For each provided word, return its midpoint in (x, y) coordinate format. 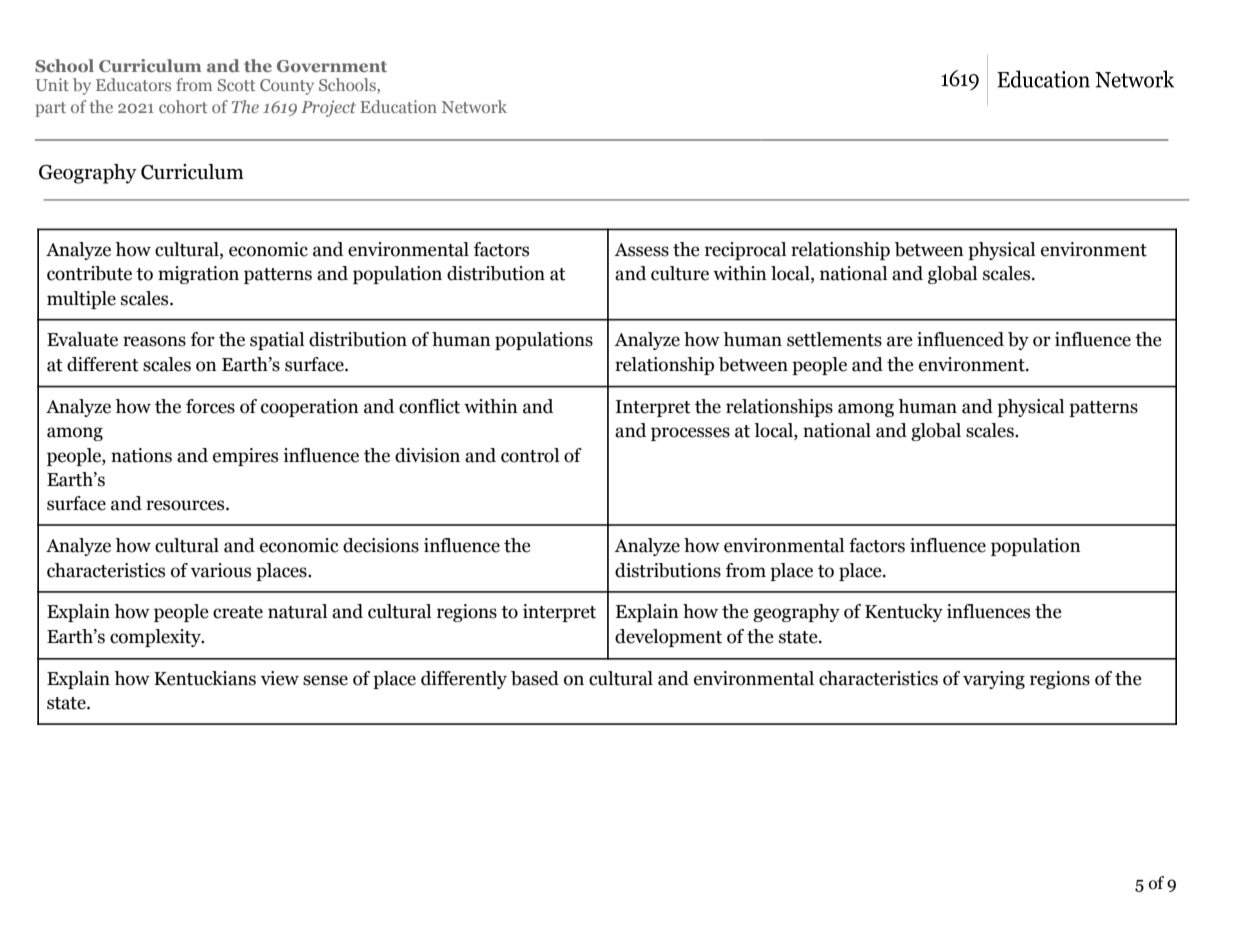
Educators (133, 84)
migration (198, 275)
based (535, 678)
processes (690, 434)
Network (474, 106)
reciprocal (745, 251)
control (530, 455)
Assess (641, 250)
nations (141, 455)
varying (994, 680)
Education (398, 106)
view (280, 678)
